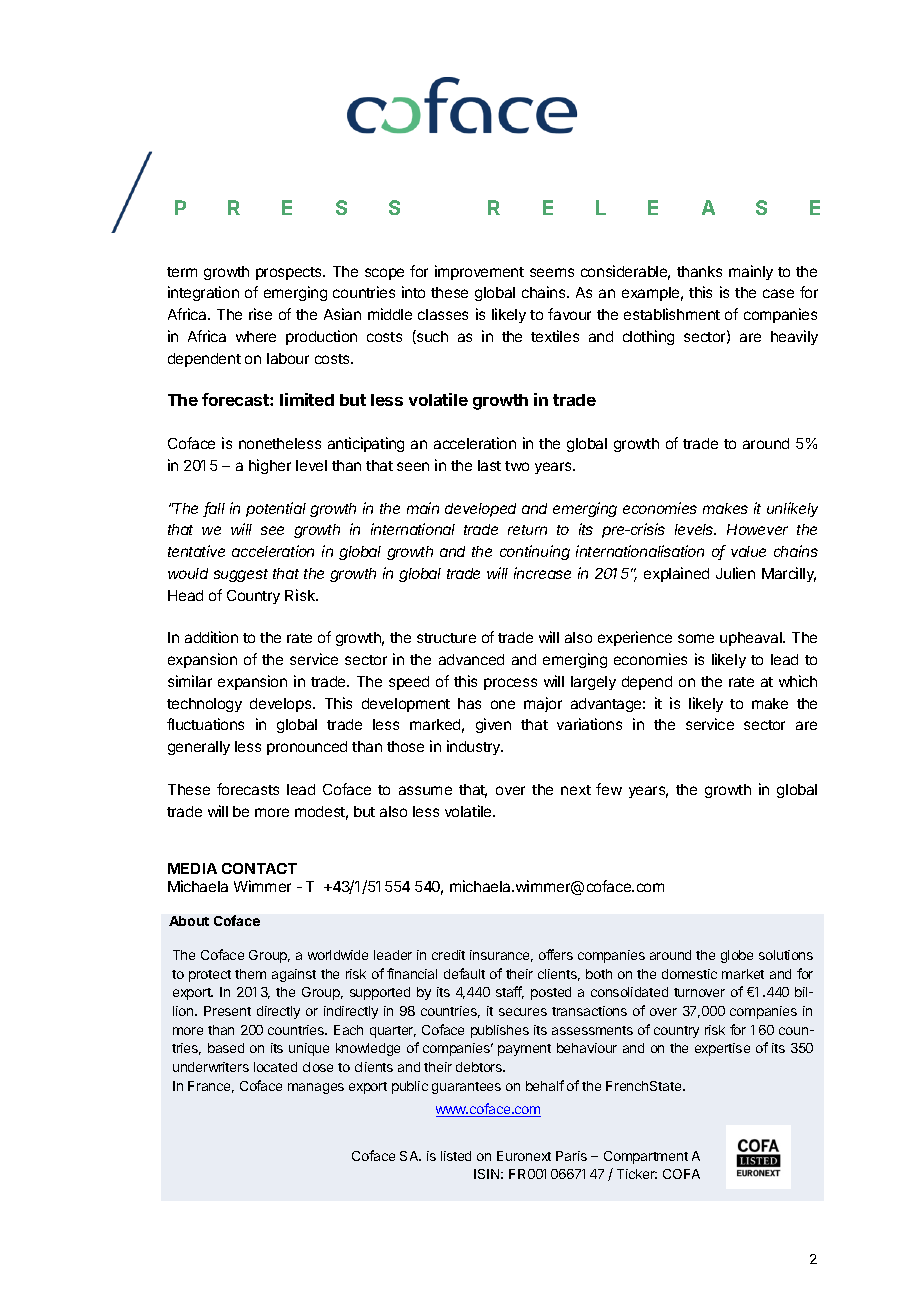  Describe the element at coordinates (259, 868) in the screenshot. I see `CONTACT` at that location.
